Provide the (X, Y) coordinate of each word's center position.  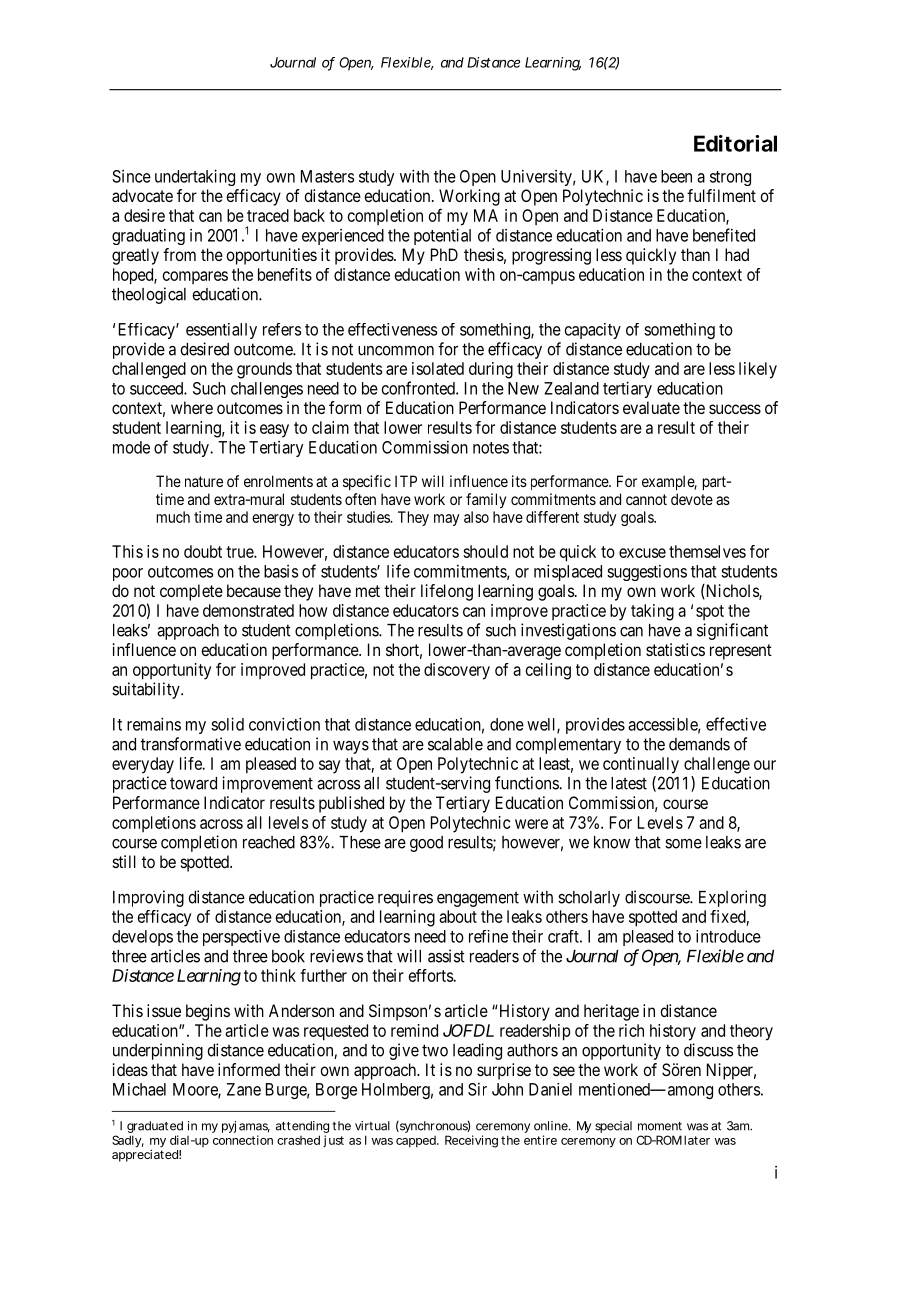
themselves (707, 551)
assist (446, 956)
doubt (203, 551)
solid (227, 724)
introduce (728, 936)
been (676, 176)
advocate (142, 195)
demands (699, 744)
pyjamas (246, 1128)
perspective (241, 938)
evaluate (651, 407)
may (447, 520)
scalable (455, 744)
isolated (438, 368)
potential (442, 236)
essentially (221, 331)
